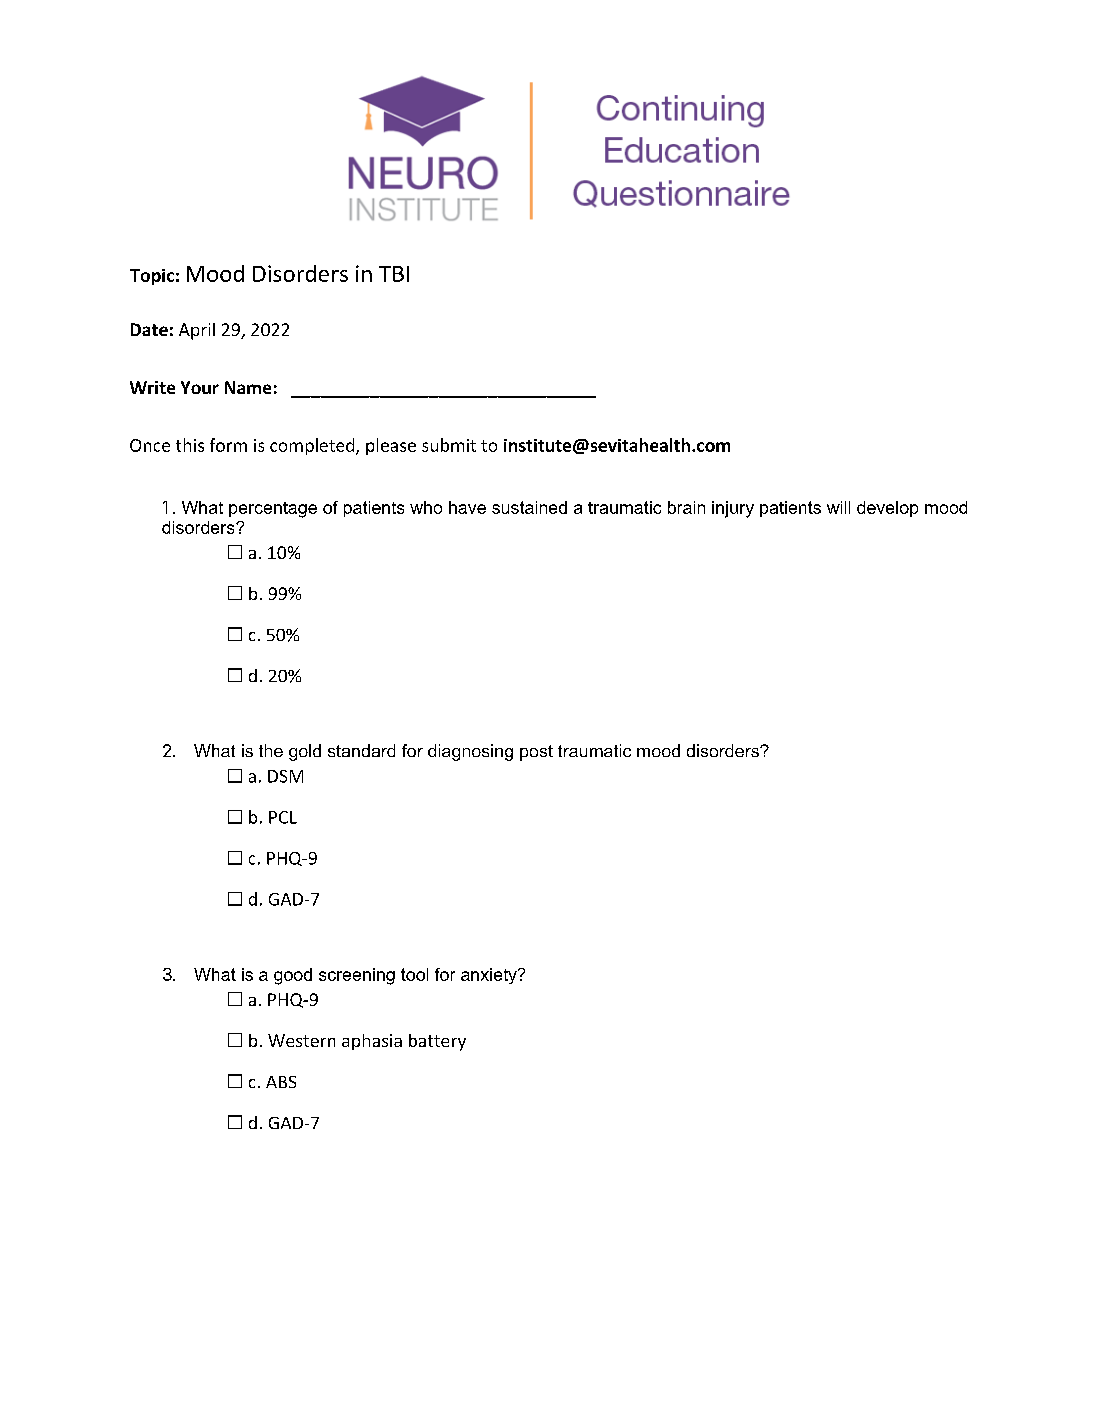 The image size is (1099, 1423). I want to click on TBI, so click(394, 274).
